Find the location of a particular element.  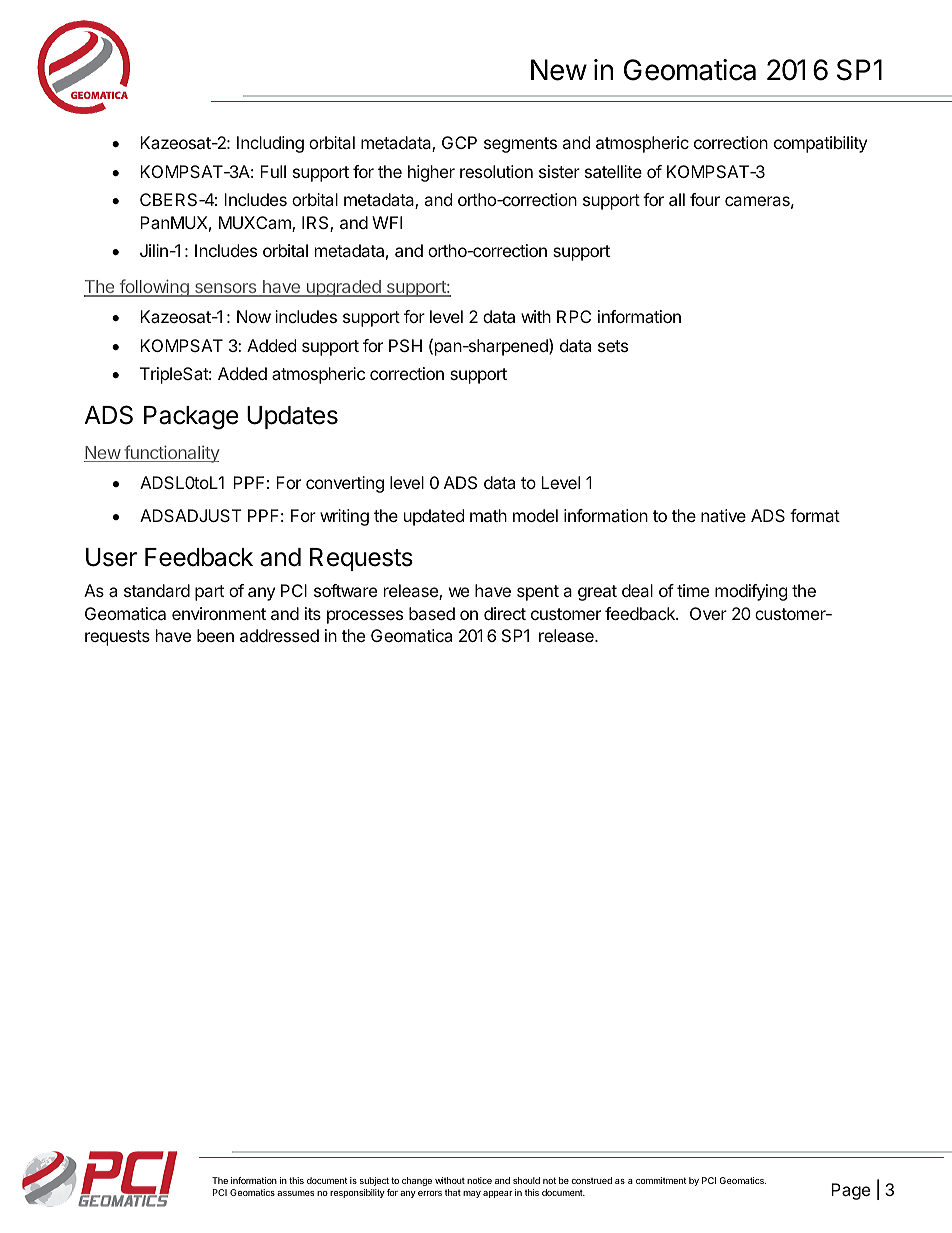

four is located at coordinates (705, 199).
